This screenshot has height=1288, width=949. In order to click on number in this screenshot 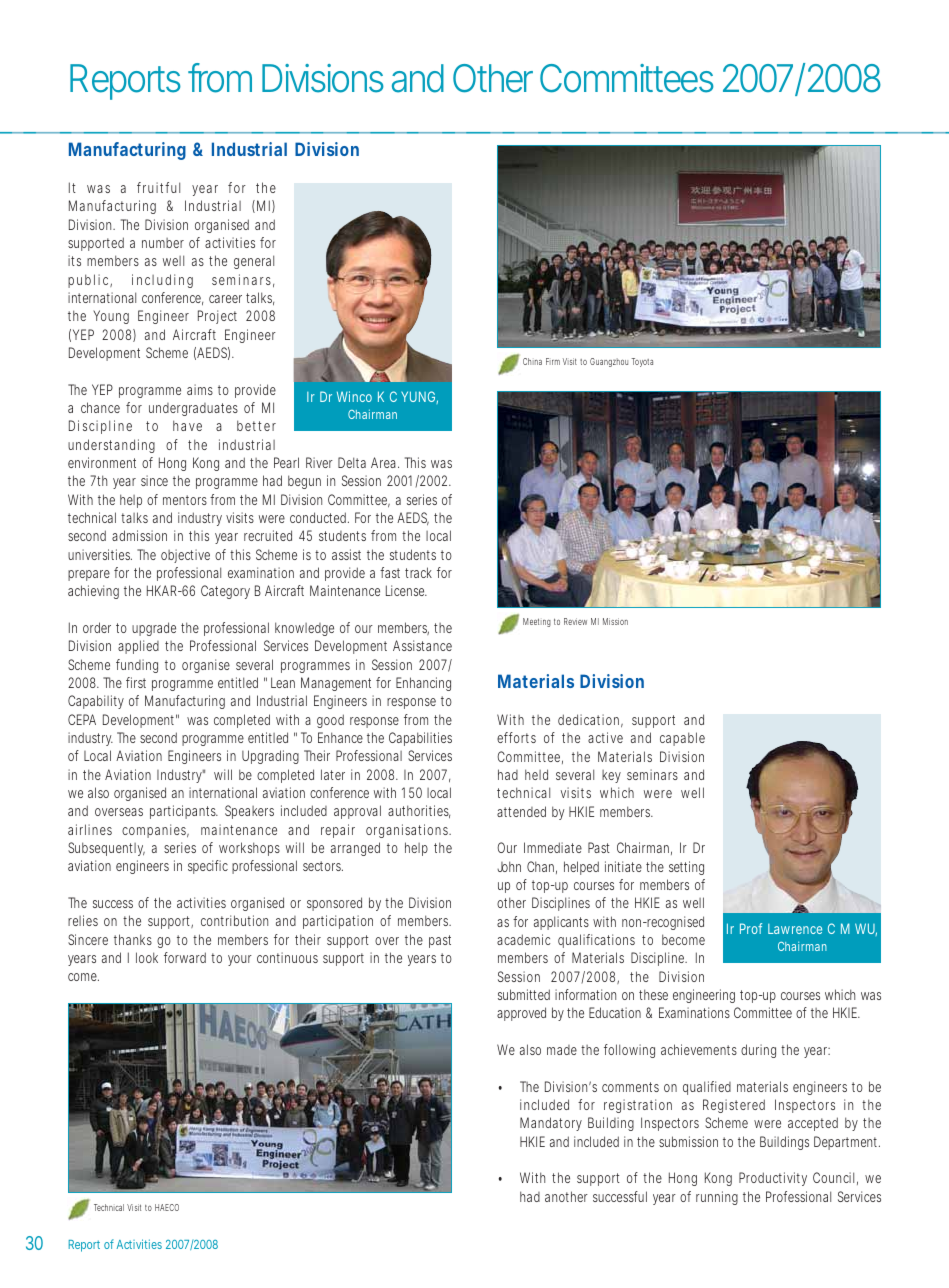, I will do `click(163, 243)`.
